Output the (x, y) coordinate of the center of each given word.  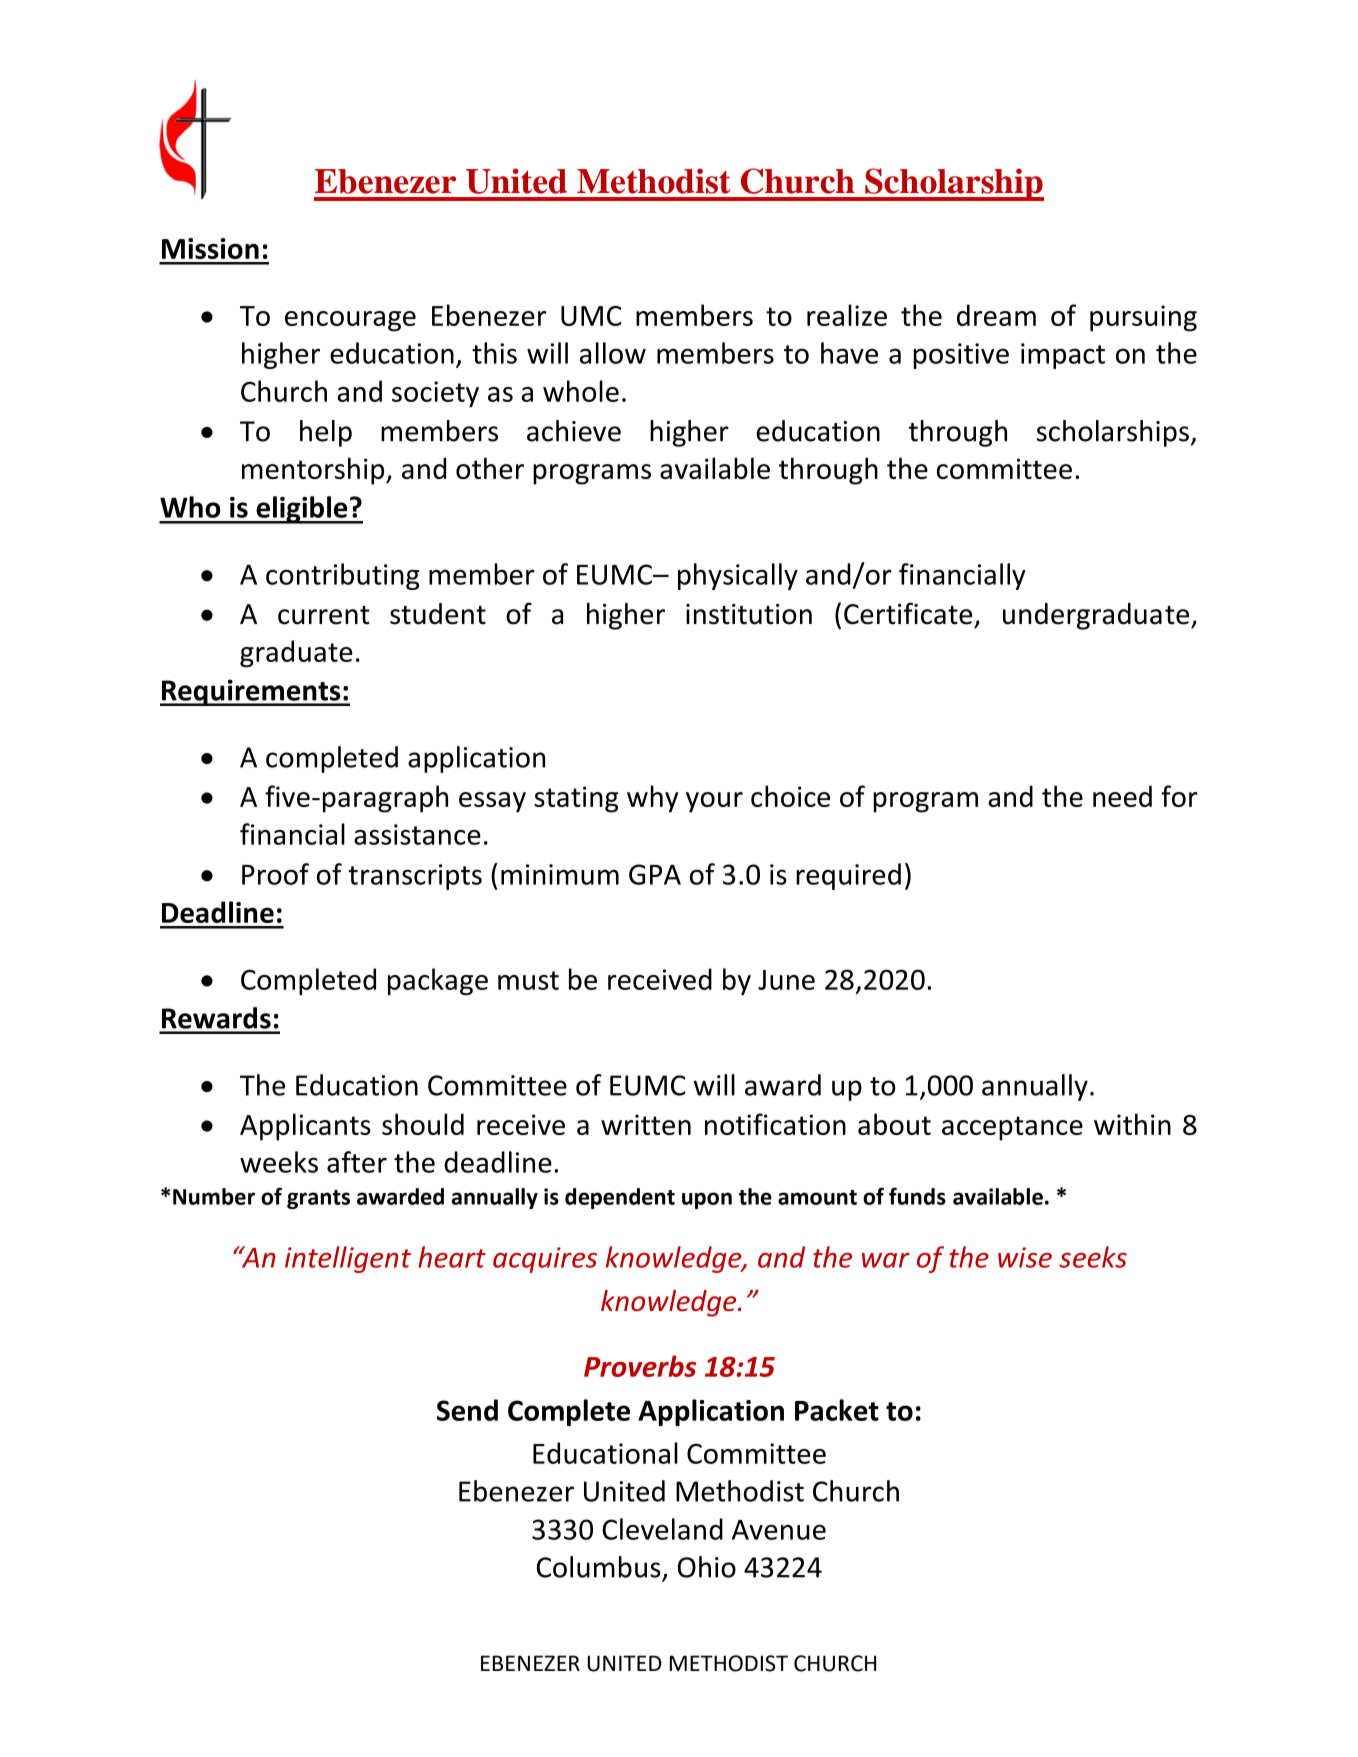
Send (467, 1410)
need (1122, 796)
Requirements (251, 692)
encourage (350, 321)
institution (749, 614)
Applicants (305, 1127)
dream (996, 315)
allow (613, 353)
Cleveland (662, 1529)
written (646, 1124)
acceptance (1012, 1128)
